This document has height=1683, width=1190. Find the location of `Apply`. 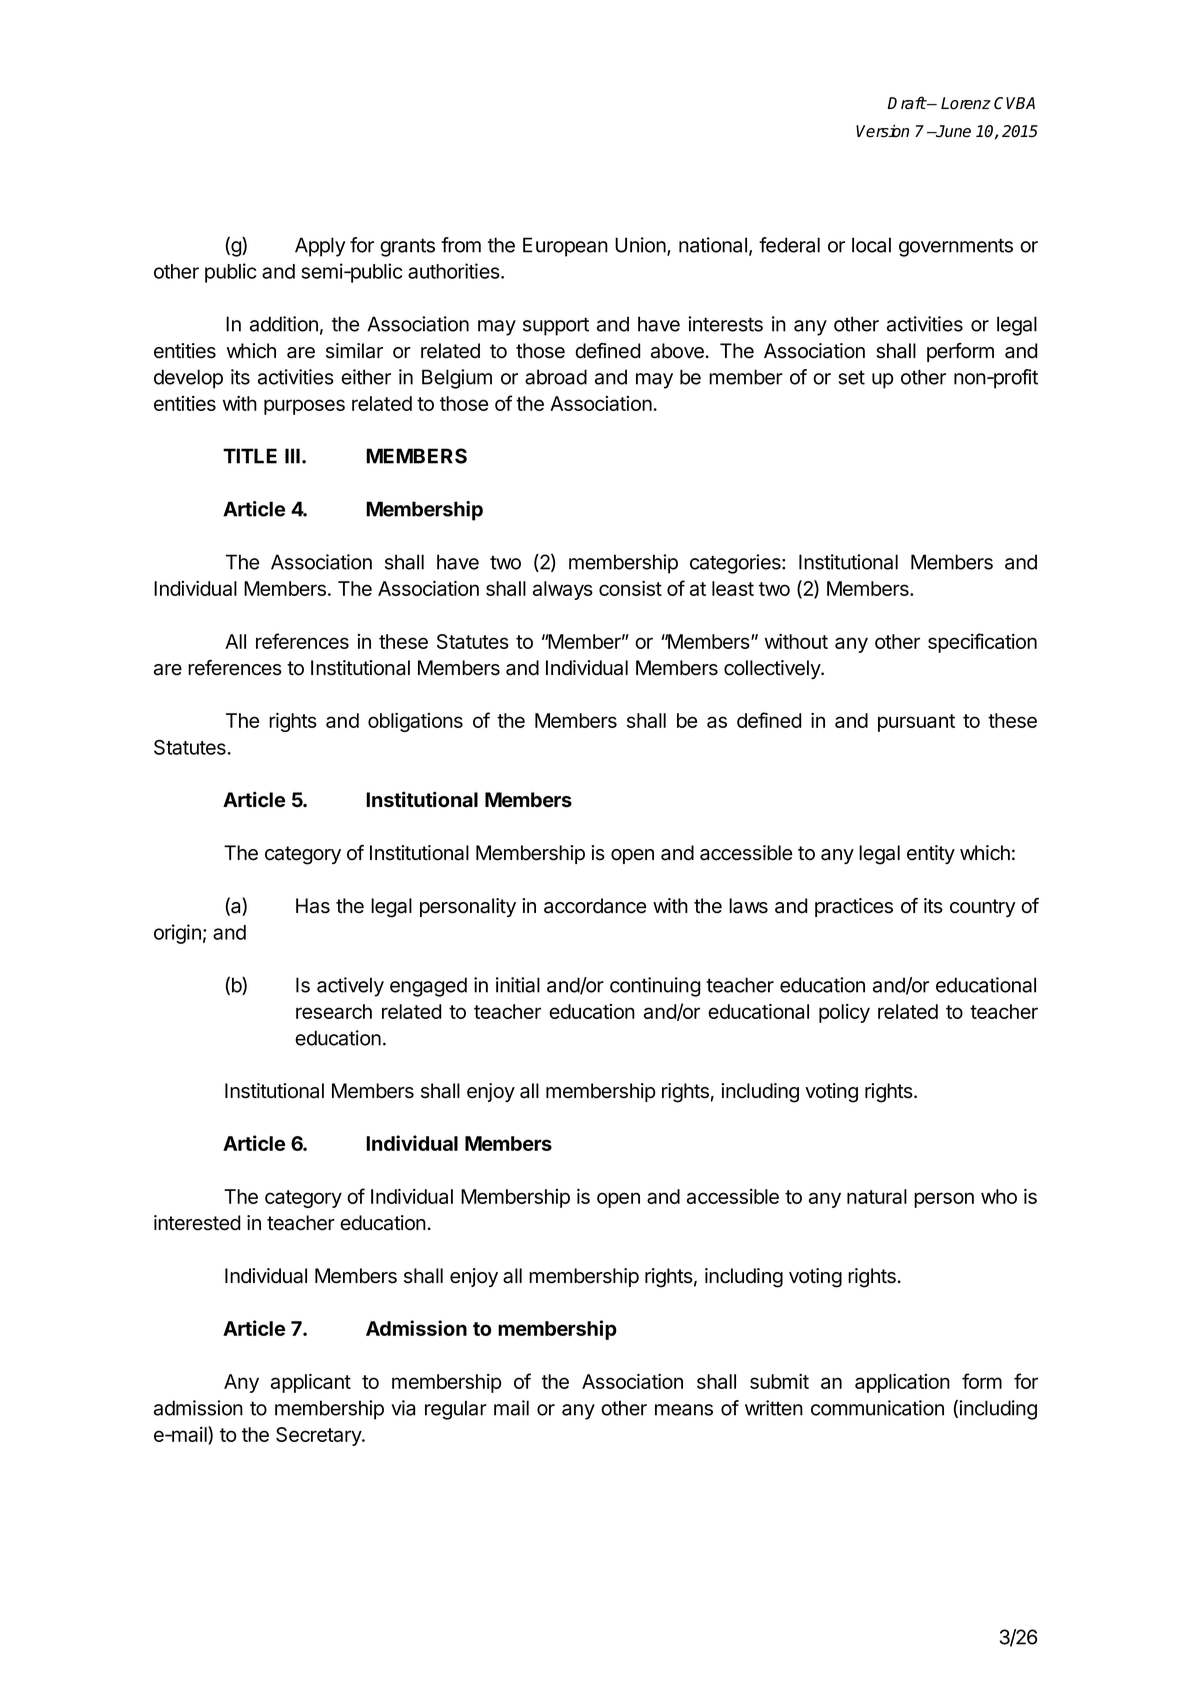

Apply is located at coordinates (320, 247).
